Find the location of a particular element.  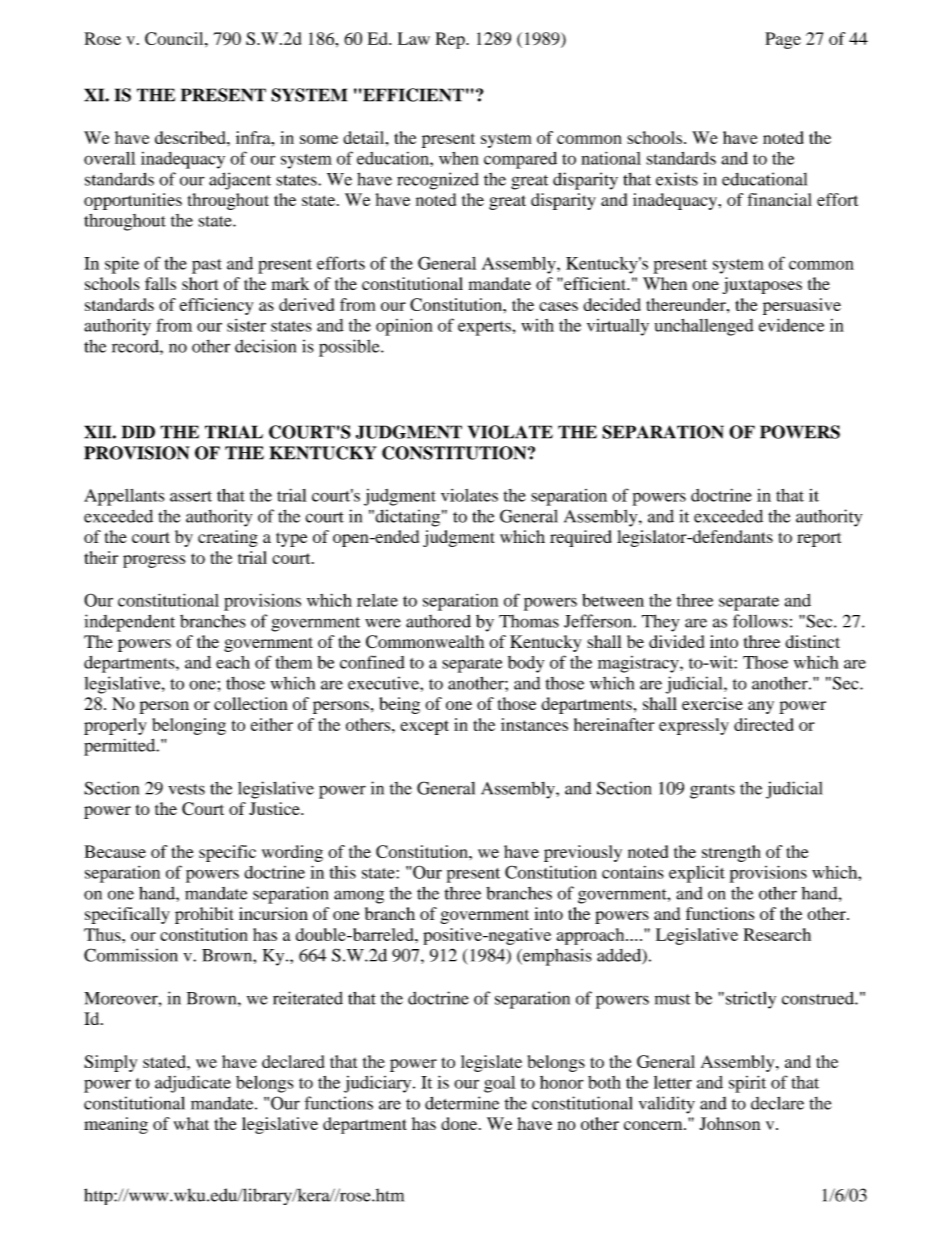

previously is located at coordinates (583, 853).
